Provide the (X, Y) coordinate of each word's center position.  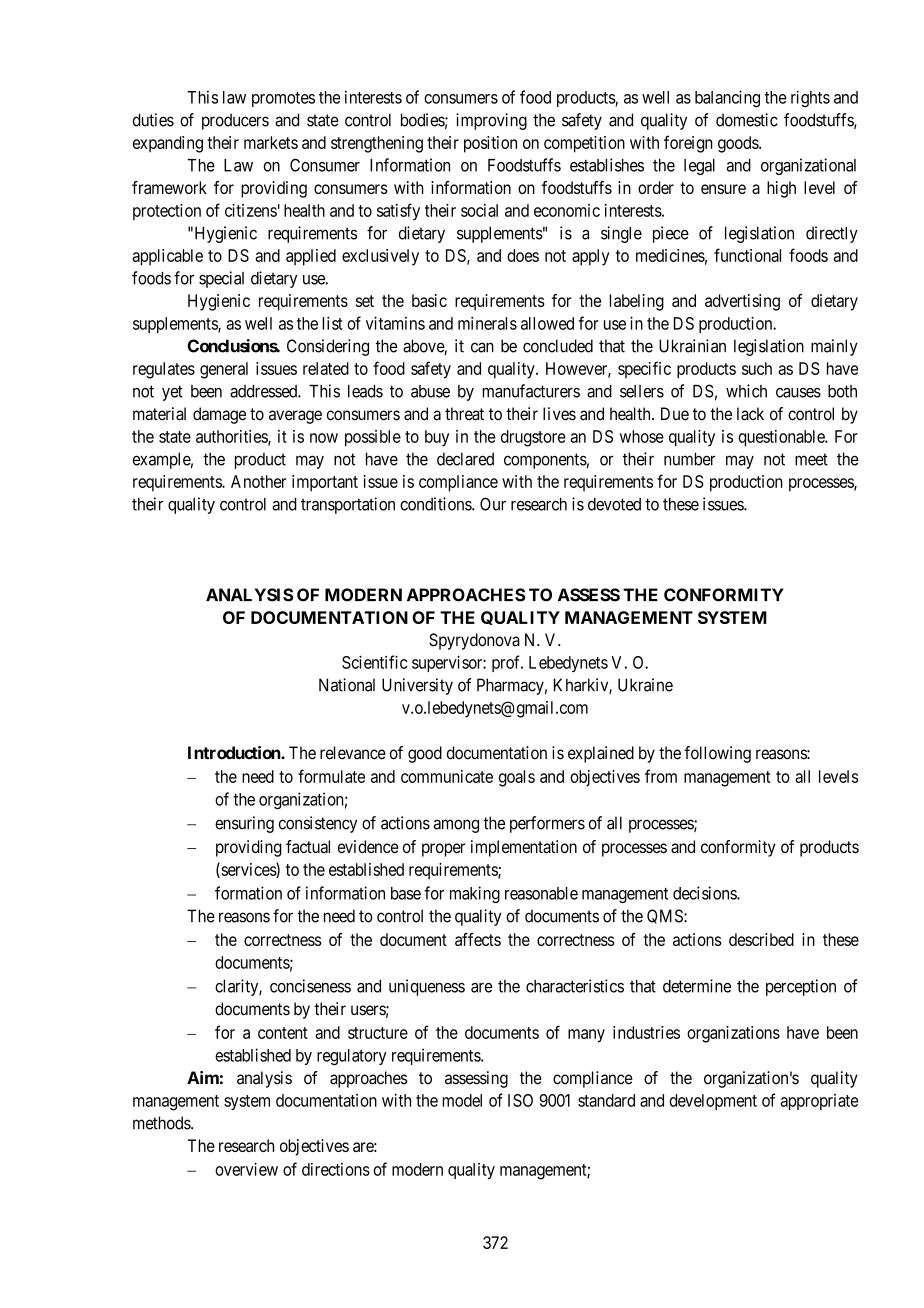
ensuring (244, 824)
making (475, 894)
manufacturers (531, 391)
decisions (705, 893)
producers (235, 121)
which (746, 391)
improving (491, 121)
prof (507, 663)
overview (246, 1169)
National (347, 685)
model (462, 1100)
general (224, 370)
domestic (747, 120)
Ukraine (645, 685)
